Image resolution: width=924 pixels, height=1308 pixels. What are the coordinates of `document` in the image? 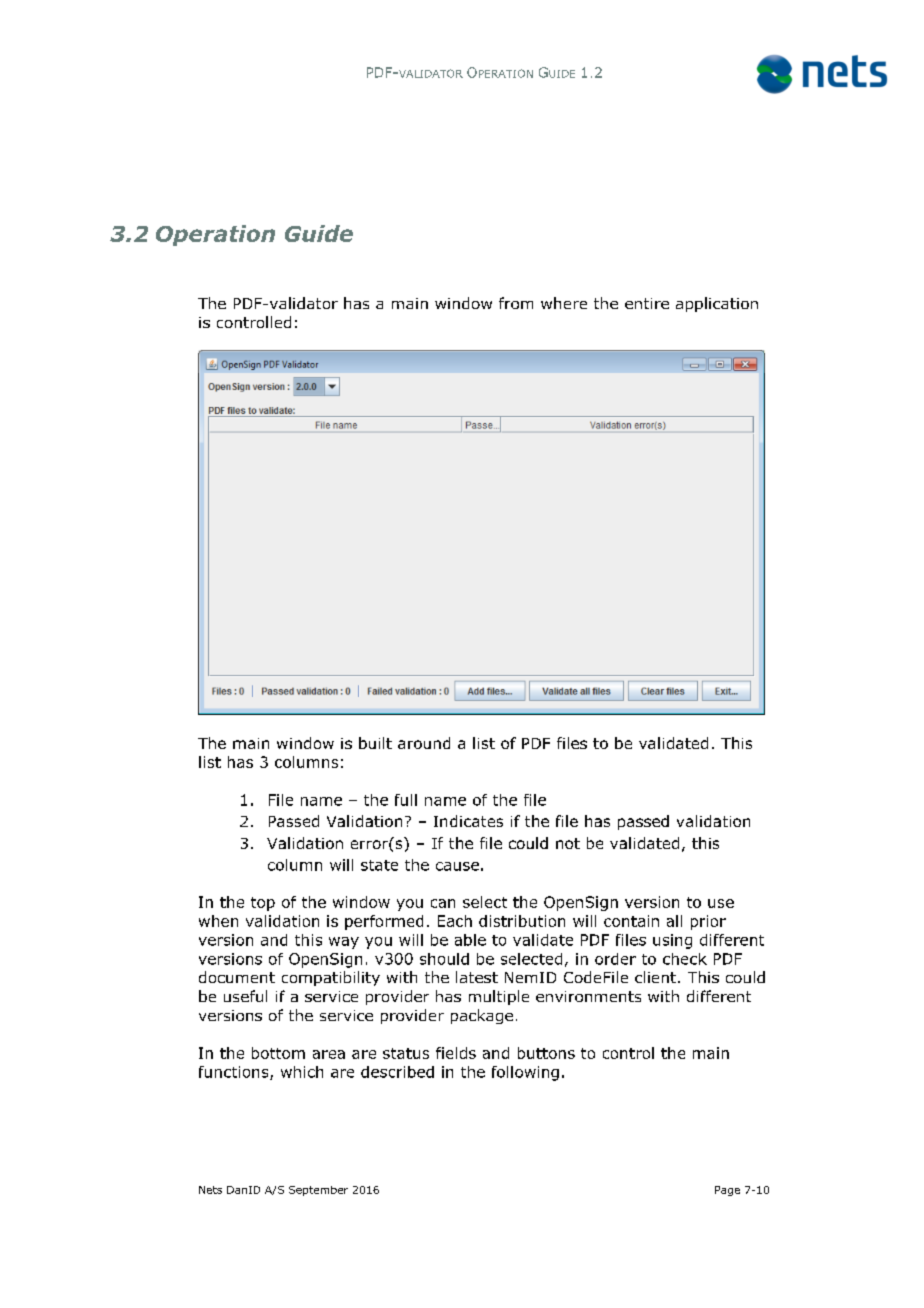 It's located at (237, 977).
